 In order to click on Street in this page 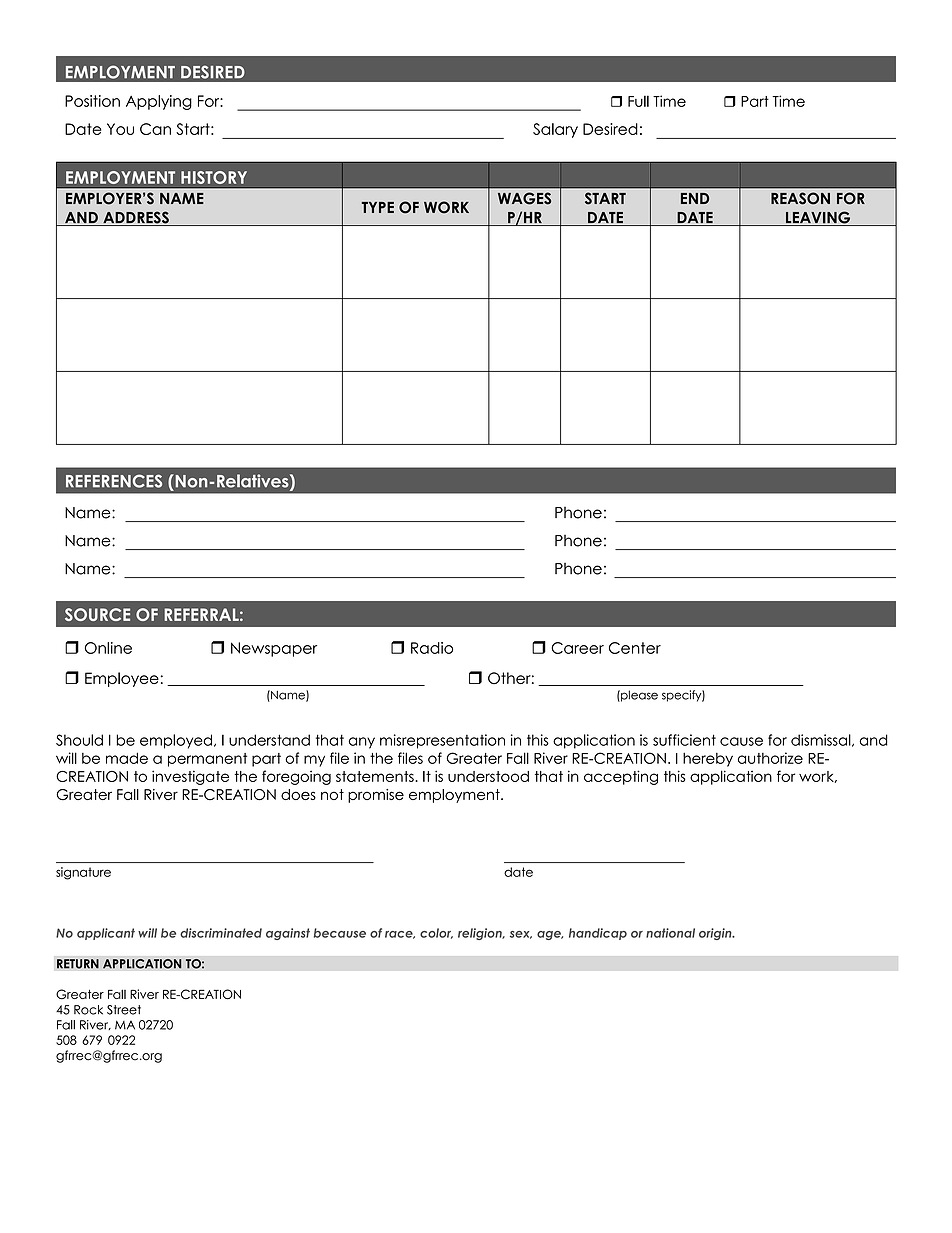, I will do `click(124, 1010)`.
